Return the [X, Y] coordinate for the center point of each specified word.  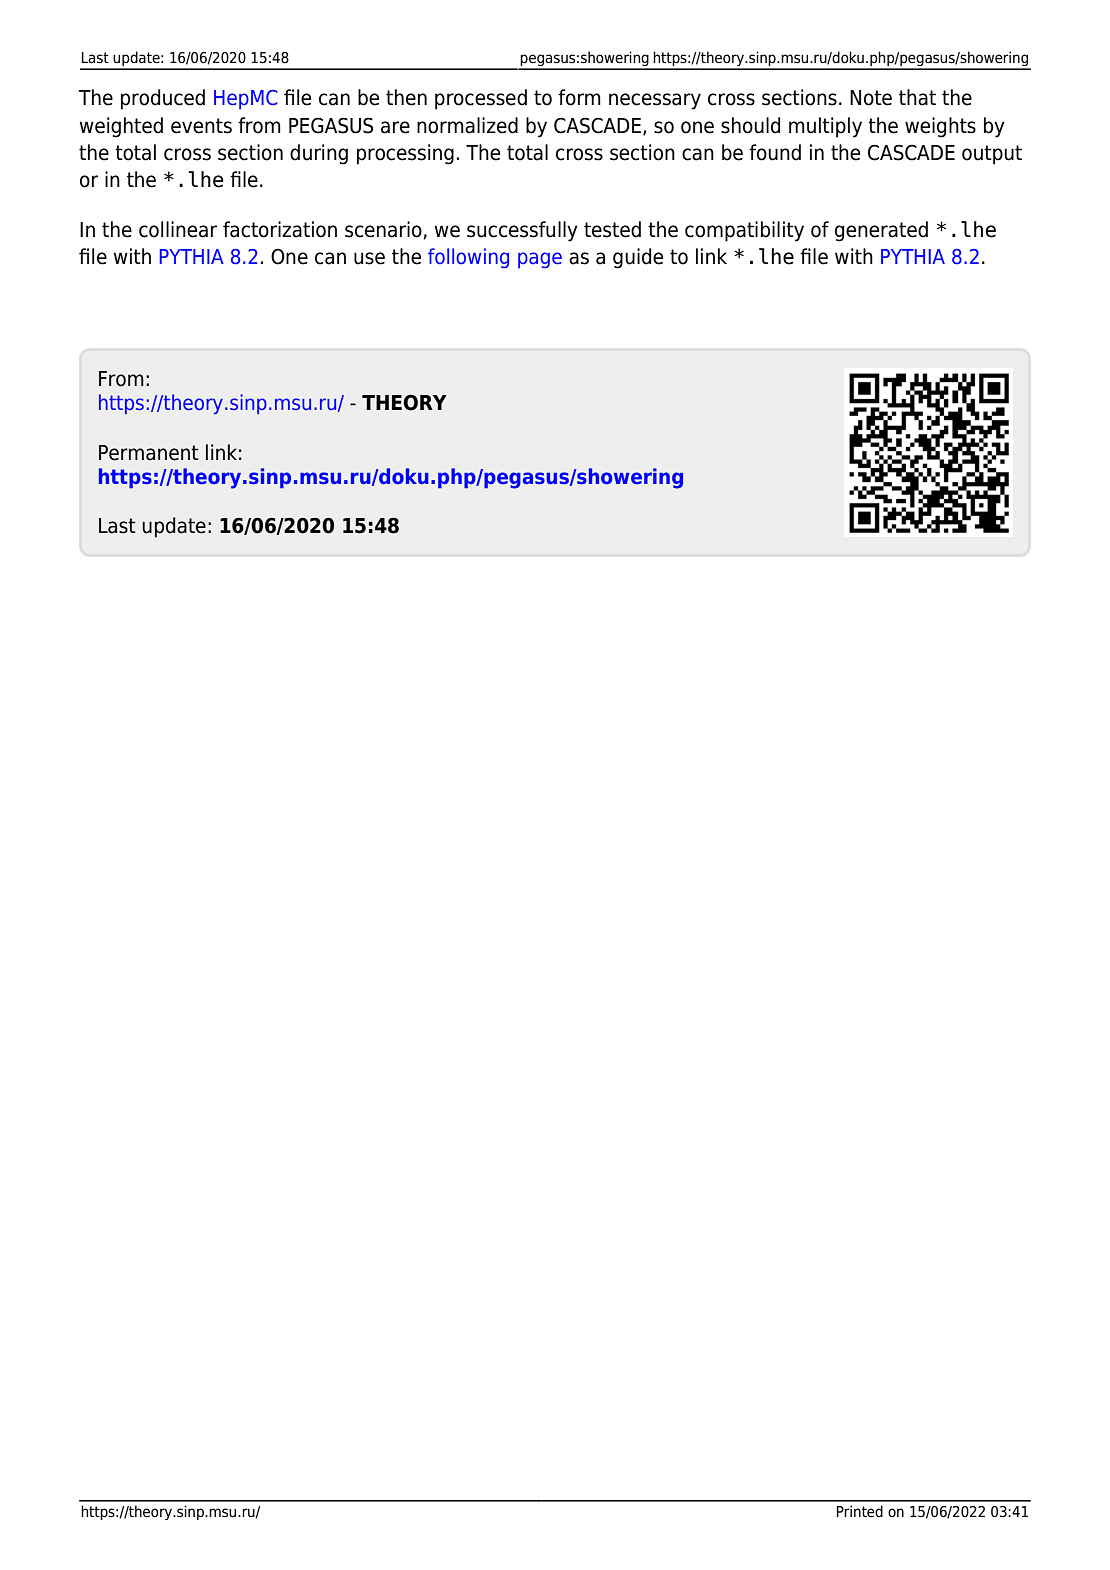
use [369, 258]
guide [638, 258]
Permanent [149, 453]
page [540, 260]
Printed [860, 1511]
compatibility [744, 231]
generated [881, 231]
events [201, 126]
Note [871, 98]
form [579, 97]
